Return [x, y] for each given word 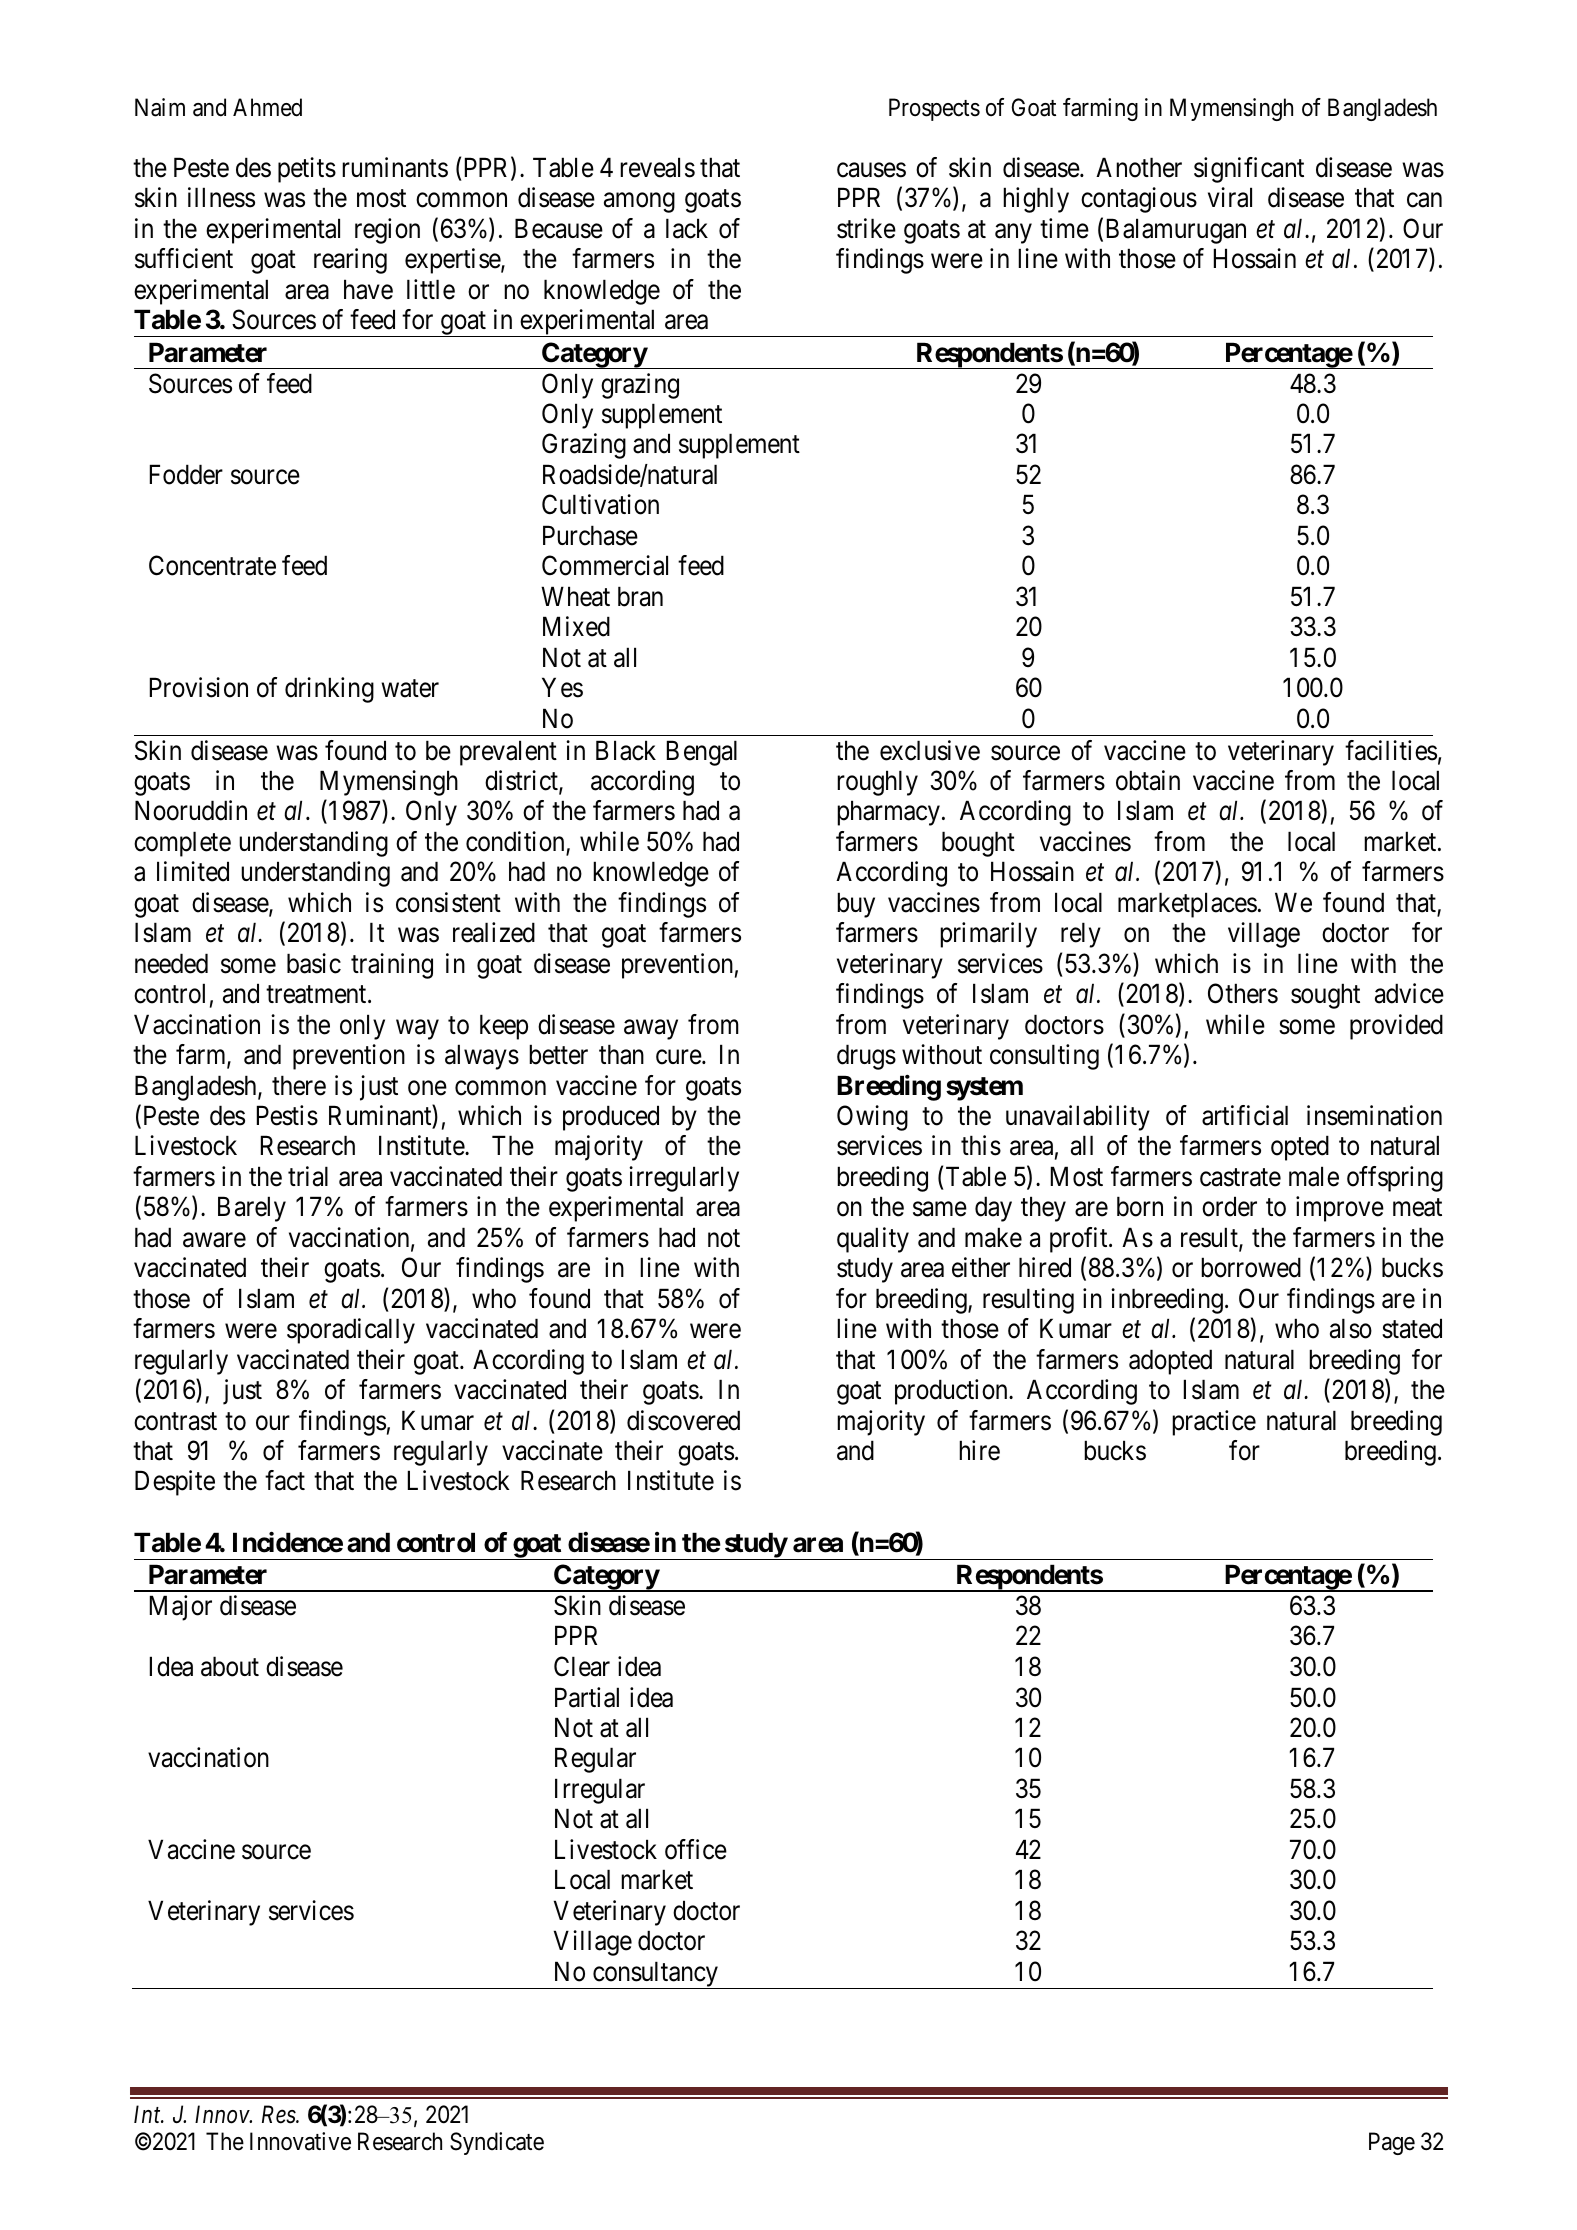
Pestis [287, 1115]
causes [871, 170]
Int [148, 2114]
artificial [1245, 1115]
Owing [872, 1118]
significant [1249, 170]
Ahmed [267, 107]
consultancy [655, 1975]
